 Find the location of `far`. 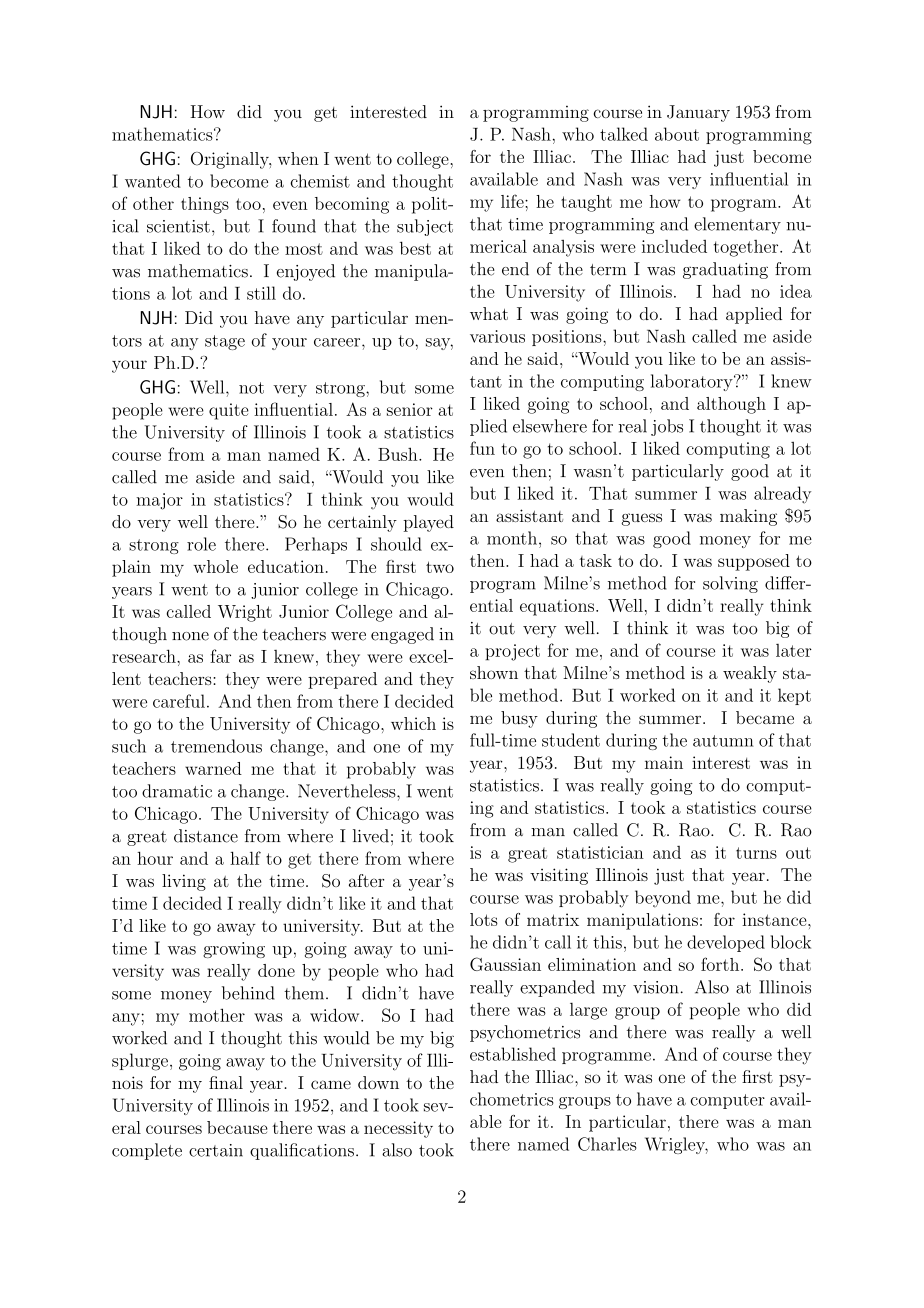

far is located at coordinates (220, 656).
